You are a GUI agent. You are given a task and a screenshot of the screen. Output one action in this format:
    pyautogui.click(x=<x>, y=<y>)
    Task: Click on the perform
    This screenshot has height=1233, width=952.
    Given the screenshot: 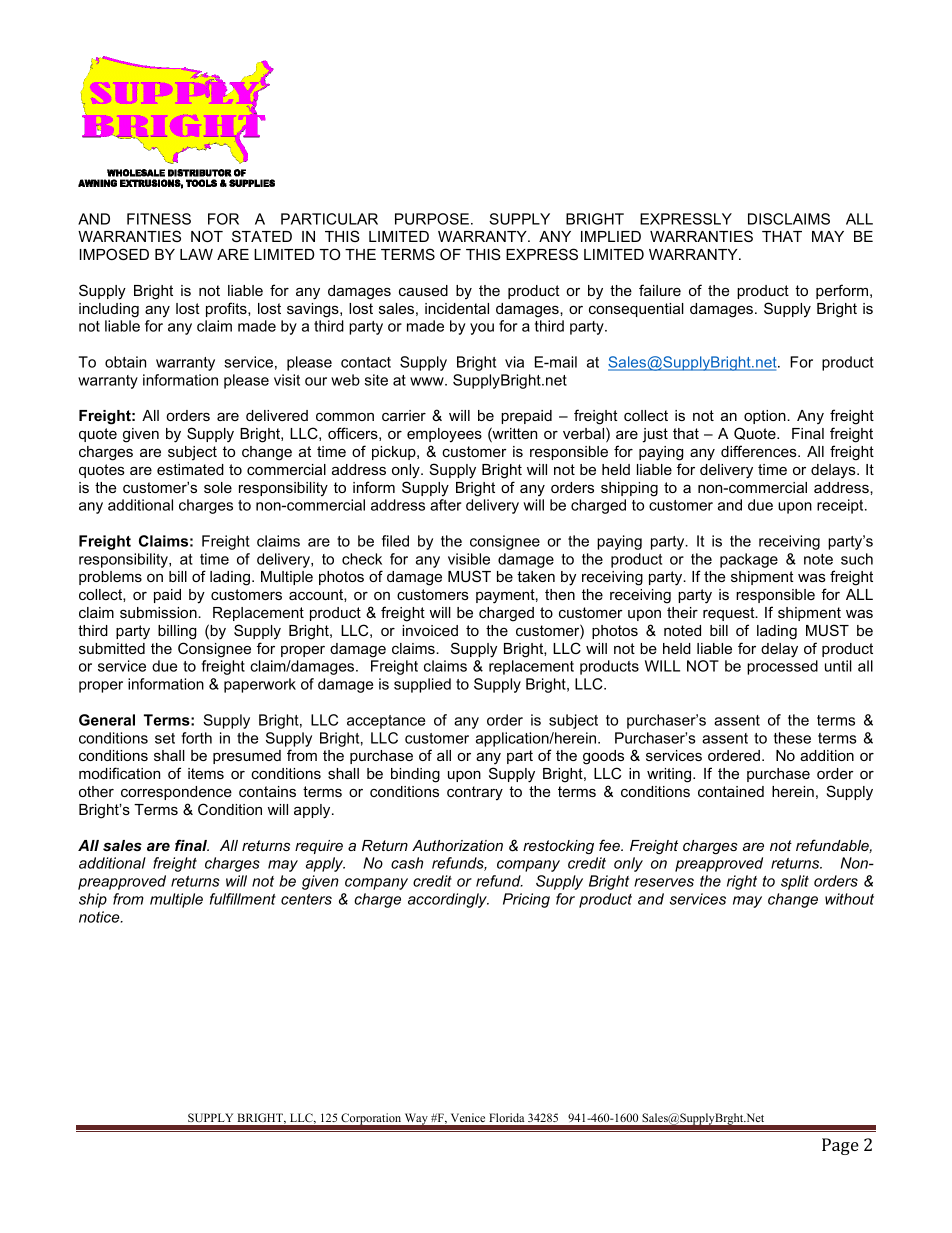 What is the action you would take?
    pyautogui.click(x=843, y=291)
